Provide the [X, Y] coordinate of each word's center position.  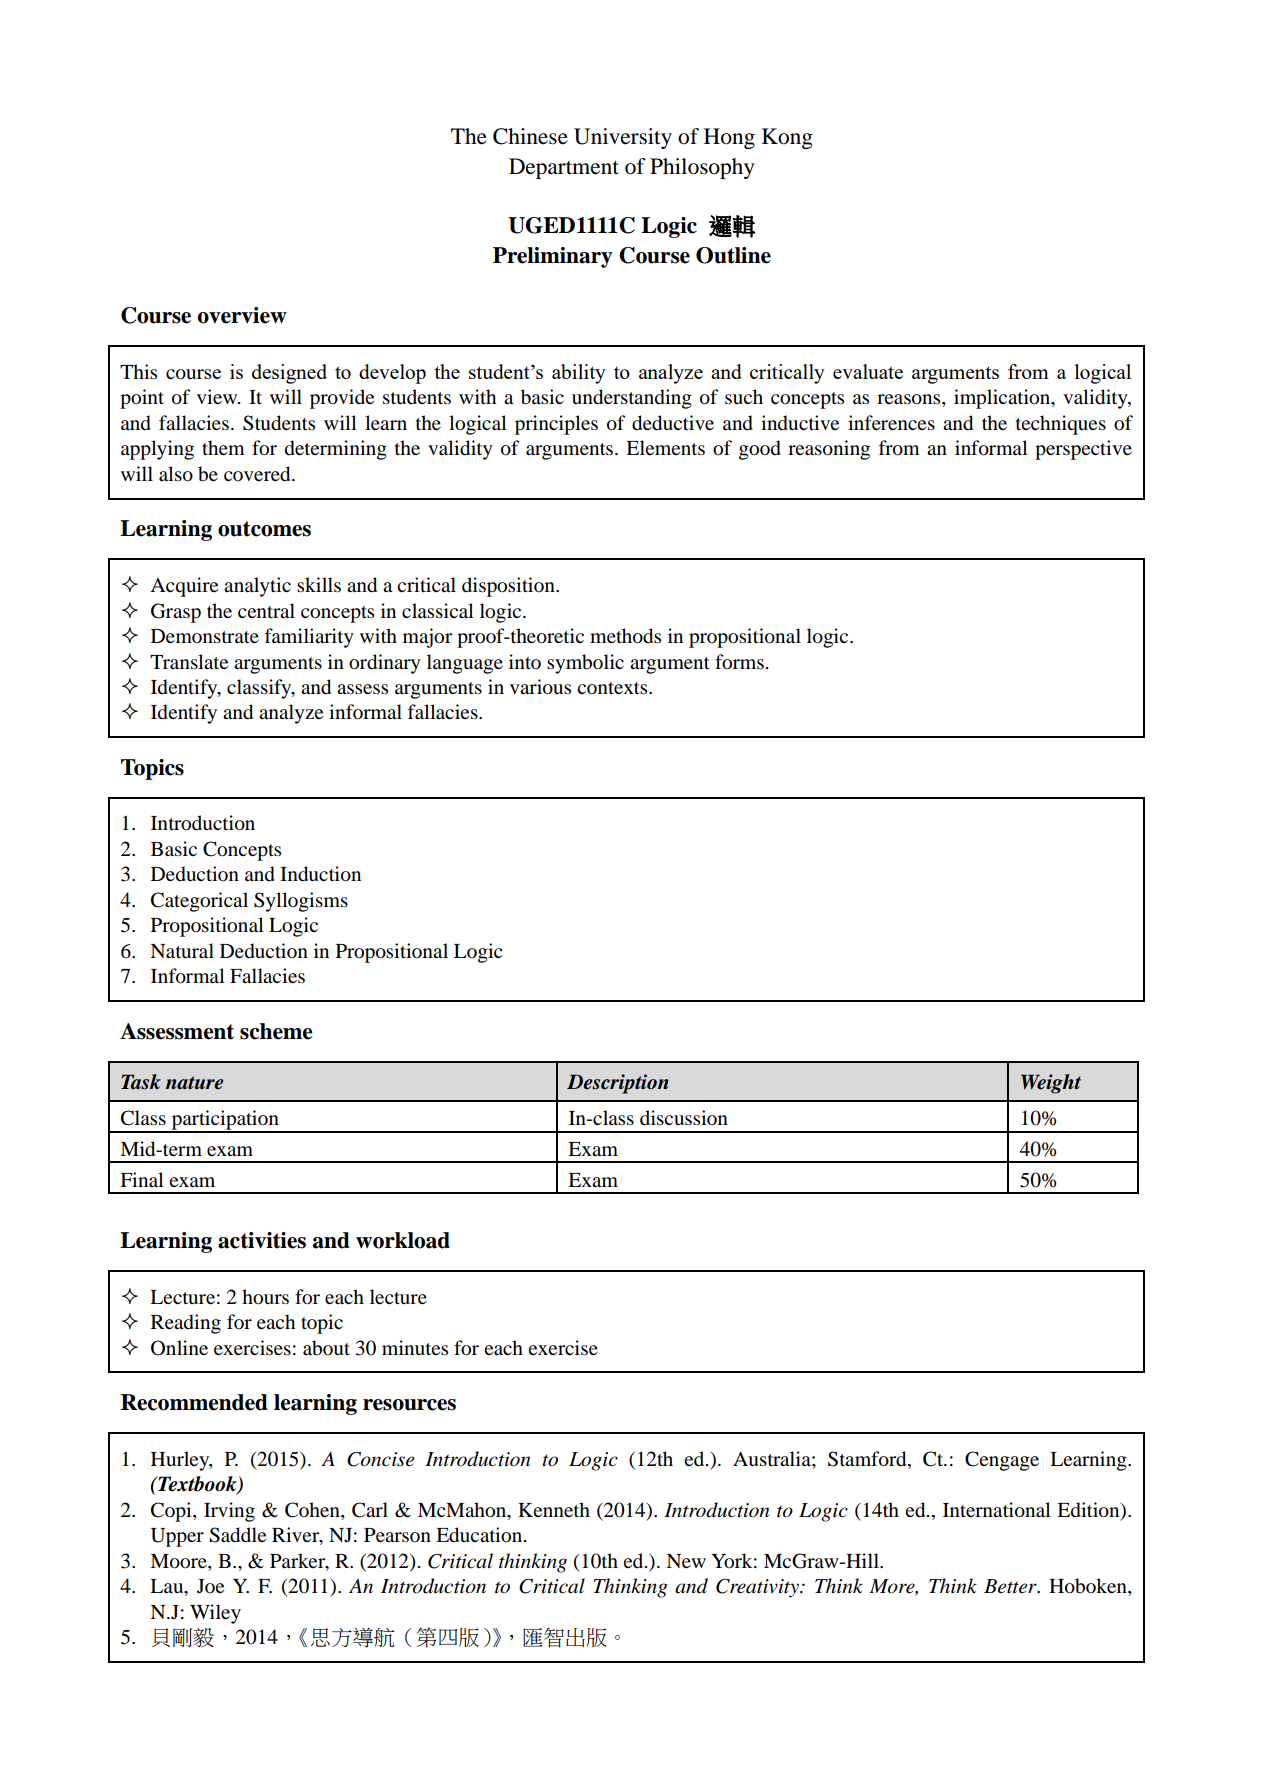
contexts [613, 688]
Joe [210, 1586]
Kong [787, 138]
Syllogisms [301, 902]
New [686, 1561]
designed [289, 374]
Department [564, 168]
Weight [1051, 1084]
